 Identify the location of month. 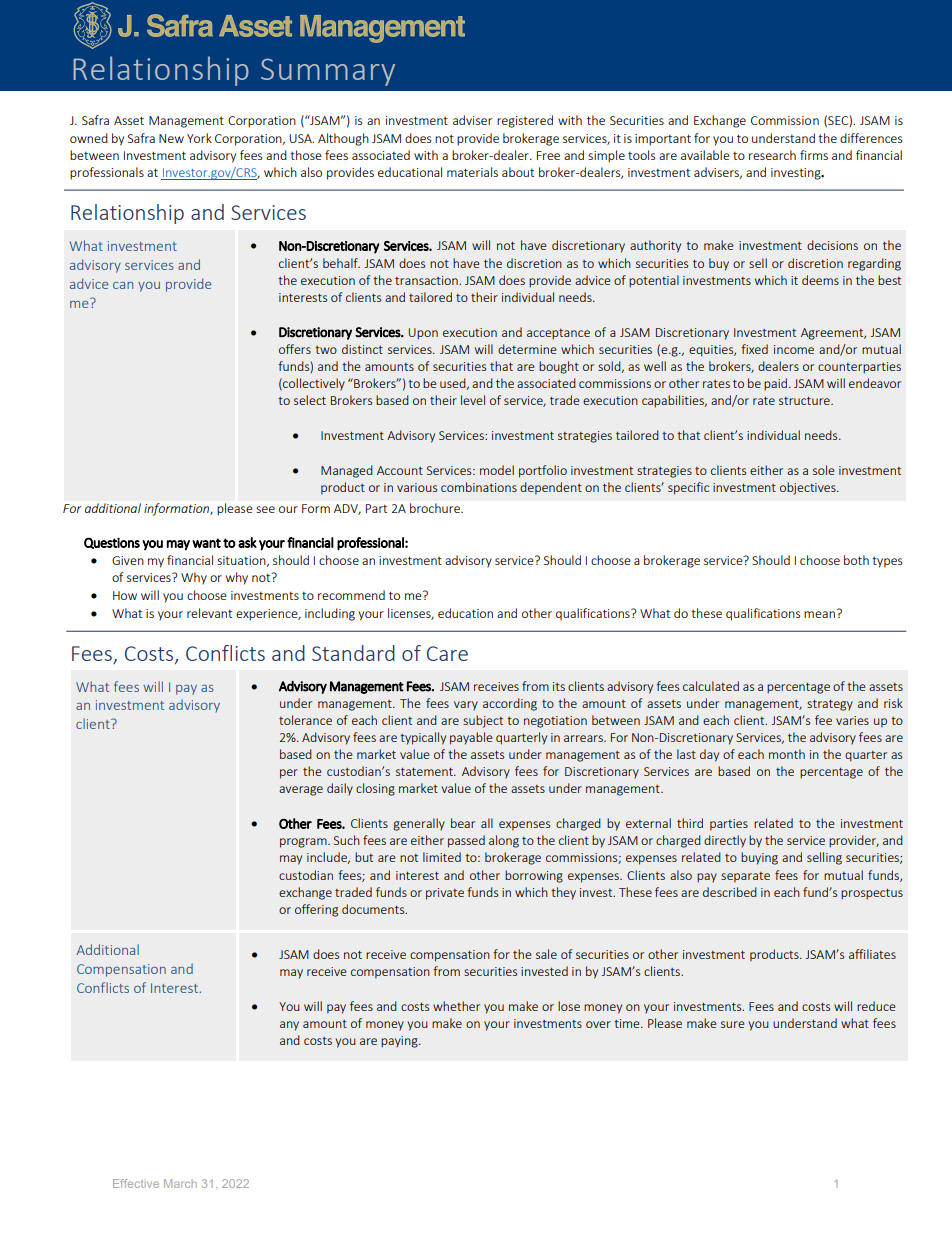
(787, 754).
